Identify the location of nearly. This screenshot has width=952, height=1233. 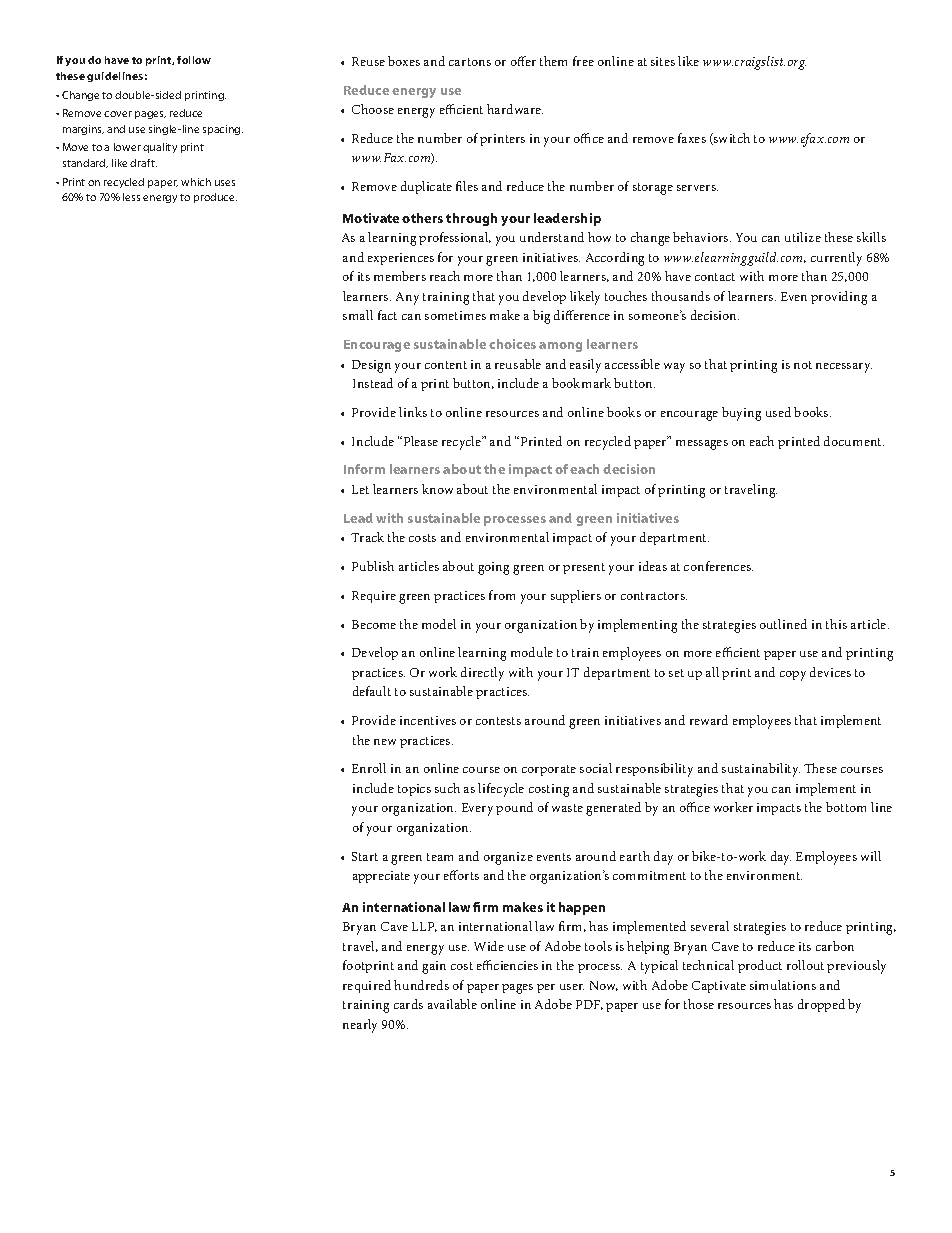
(360, 1026).
